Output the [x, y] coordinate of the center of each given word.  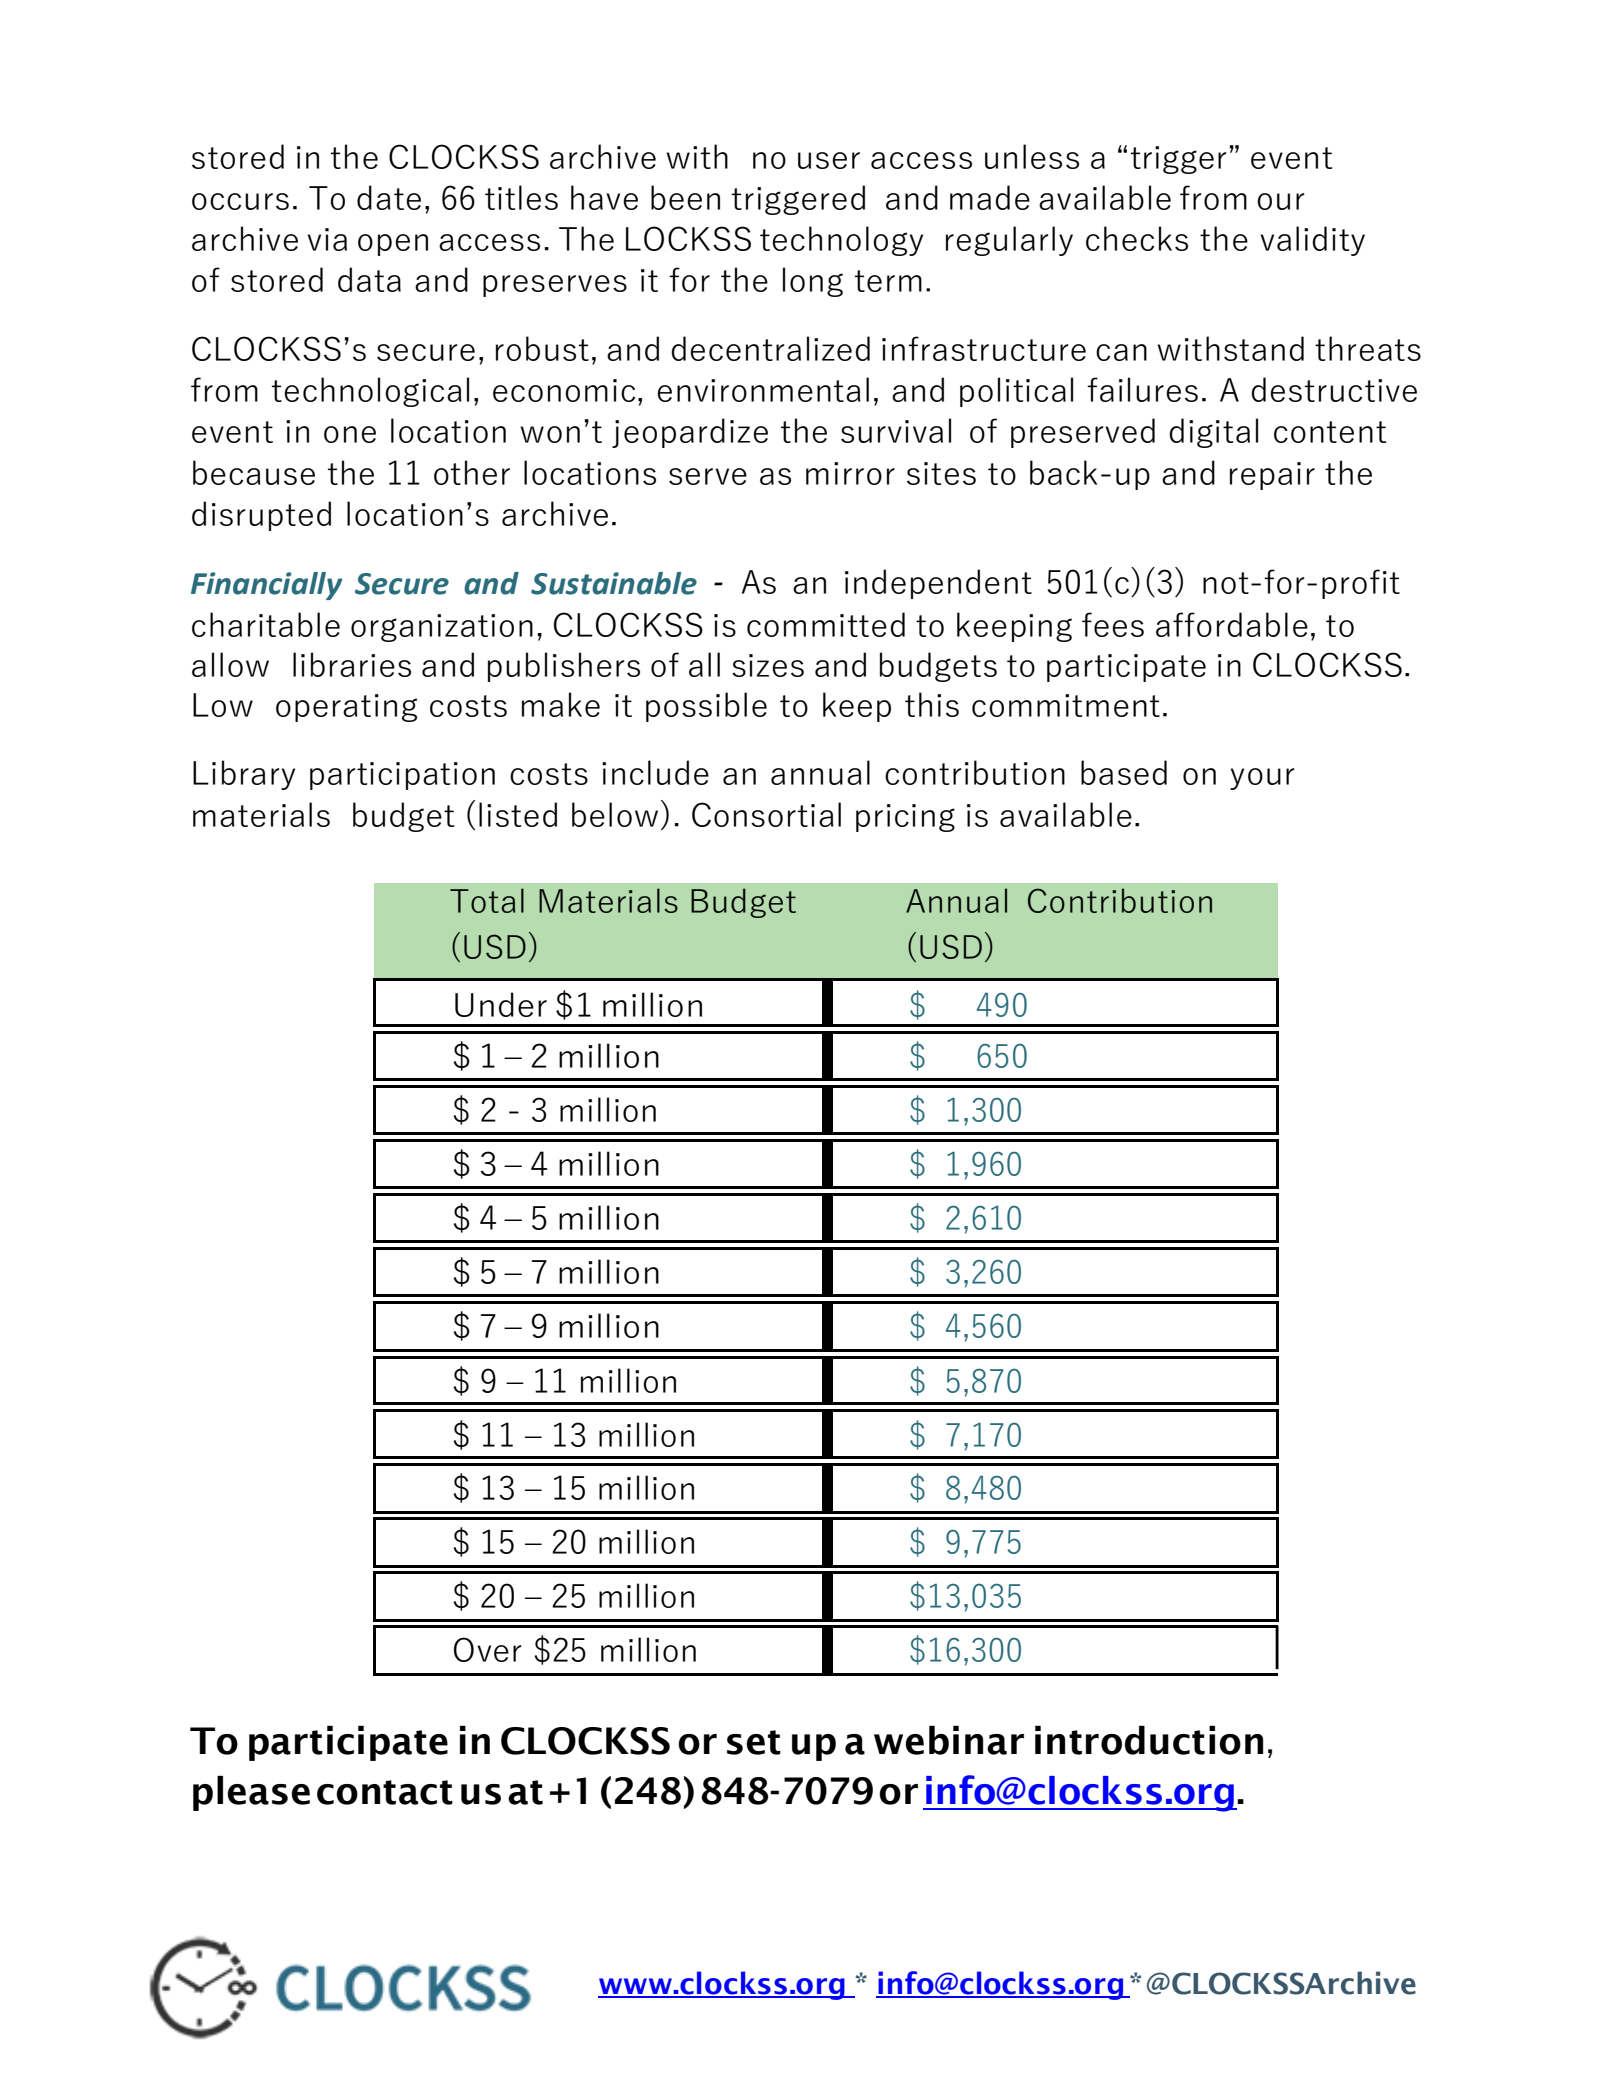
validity [1312, 241]
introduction [1149, 1740]
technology [841, 241]
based [1124, 772]
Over [487, 1649]
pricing [905, 818]
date [389, 197]
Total [487, 900]
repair [1272, 476]
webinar [949, 1740]
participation [402, 776]
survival [896, 430]
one [350, 434]
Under [501, 1004]
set [754, 1742]
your [1262, 779]
